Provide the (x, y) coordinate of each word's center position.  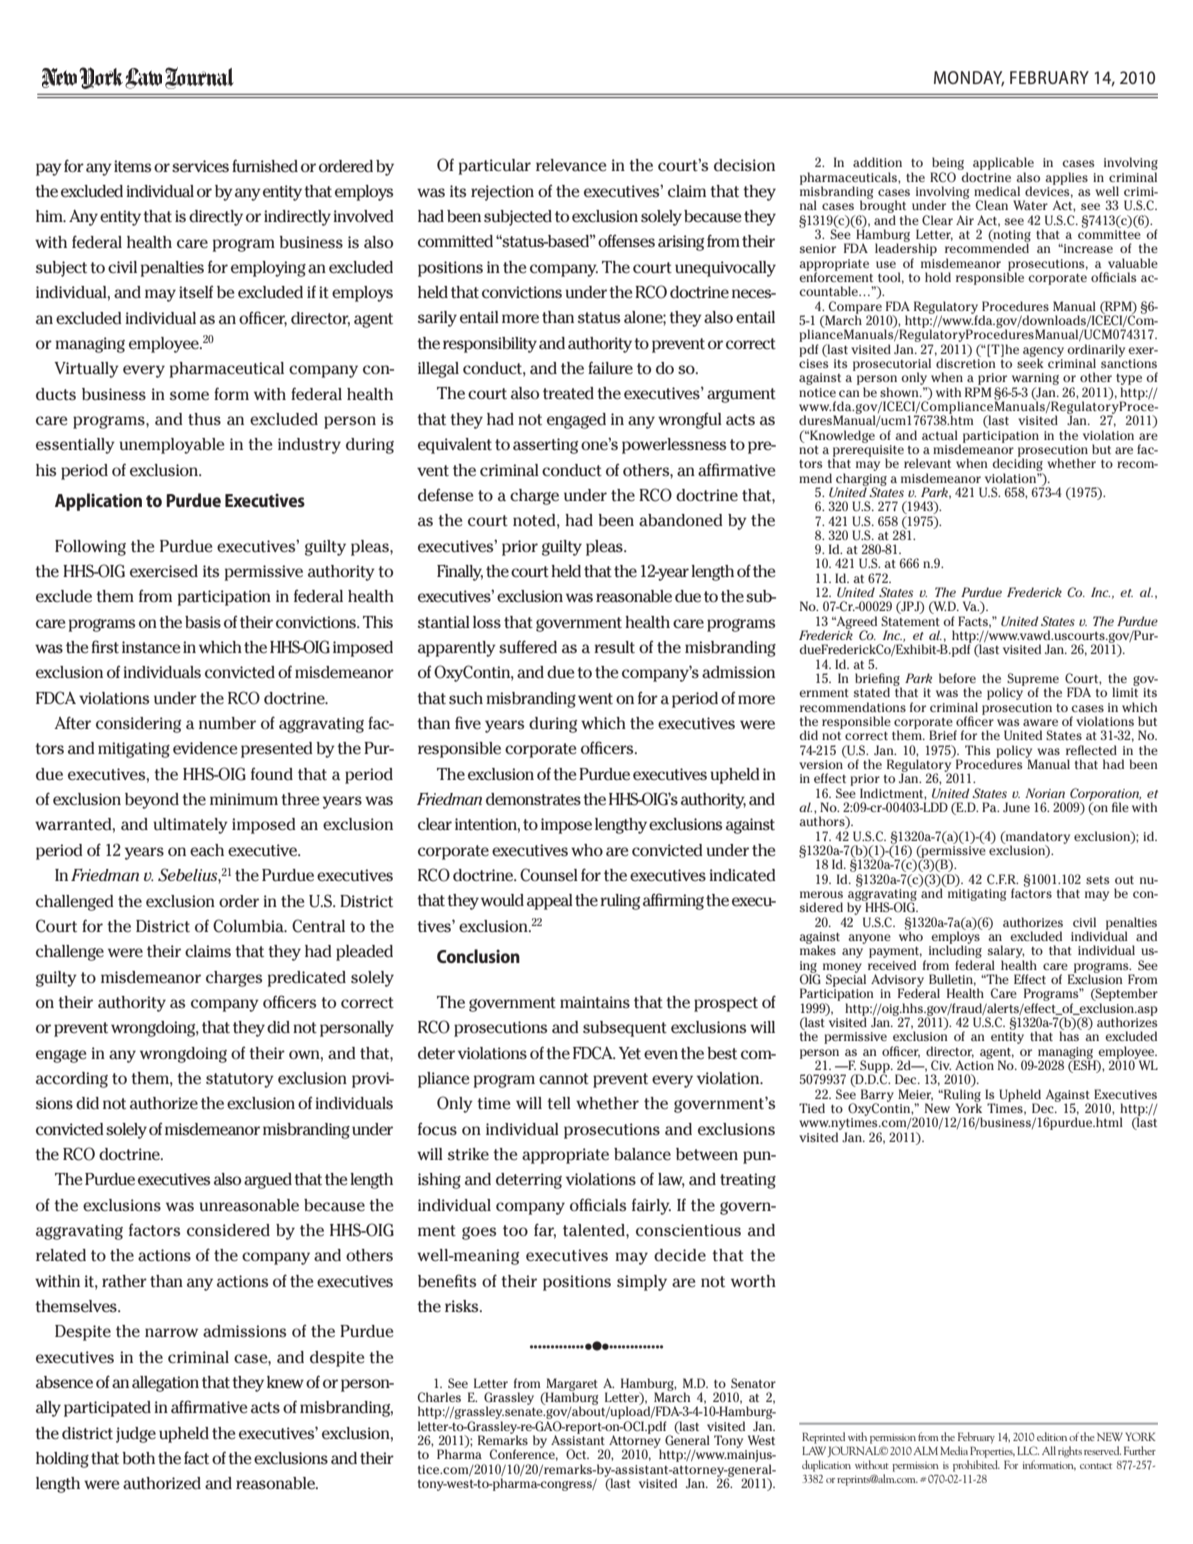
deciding (1017, 463)
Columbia (249, 926)
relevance (571, 165)
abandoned (681, 520)
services (200, 166)
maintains (595, 1002)
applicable (1003, 163)
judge (136, 1435)
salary (1006, 953)
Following (90, 548)
